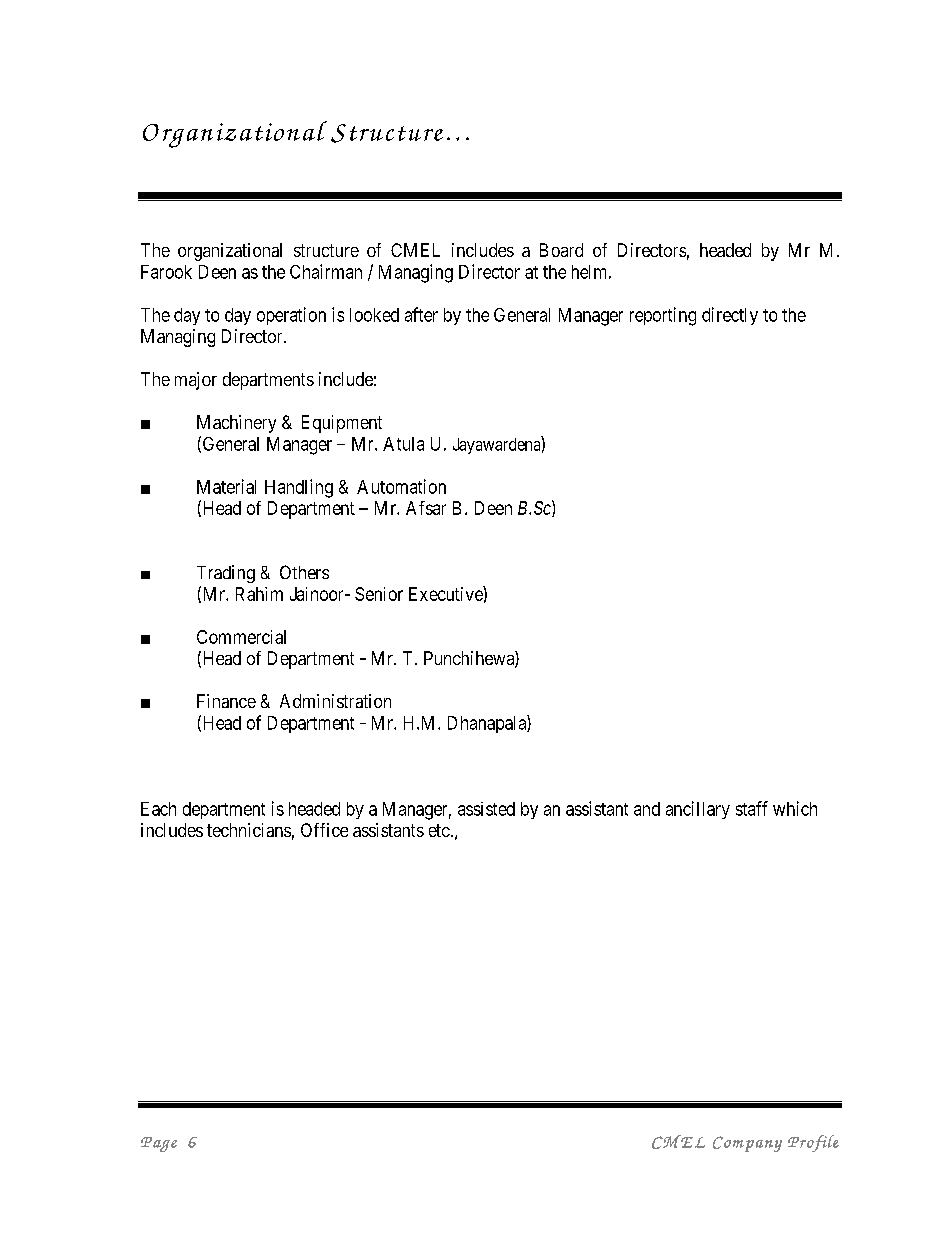 The height and width of the document is (1233, 952). Describe the element at coordinates (226, 574) in the document. I see `Trading` at that location.
